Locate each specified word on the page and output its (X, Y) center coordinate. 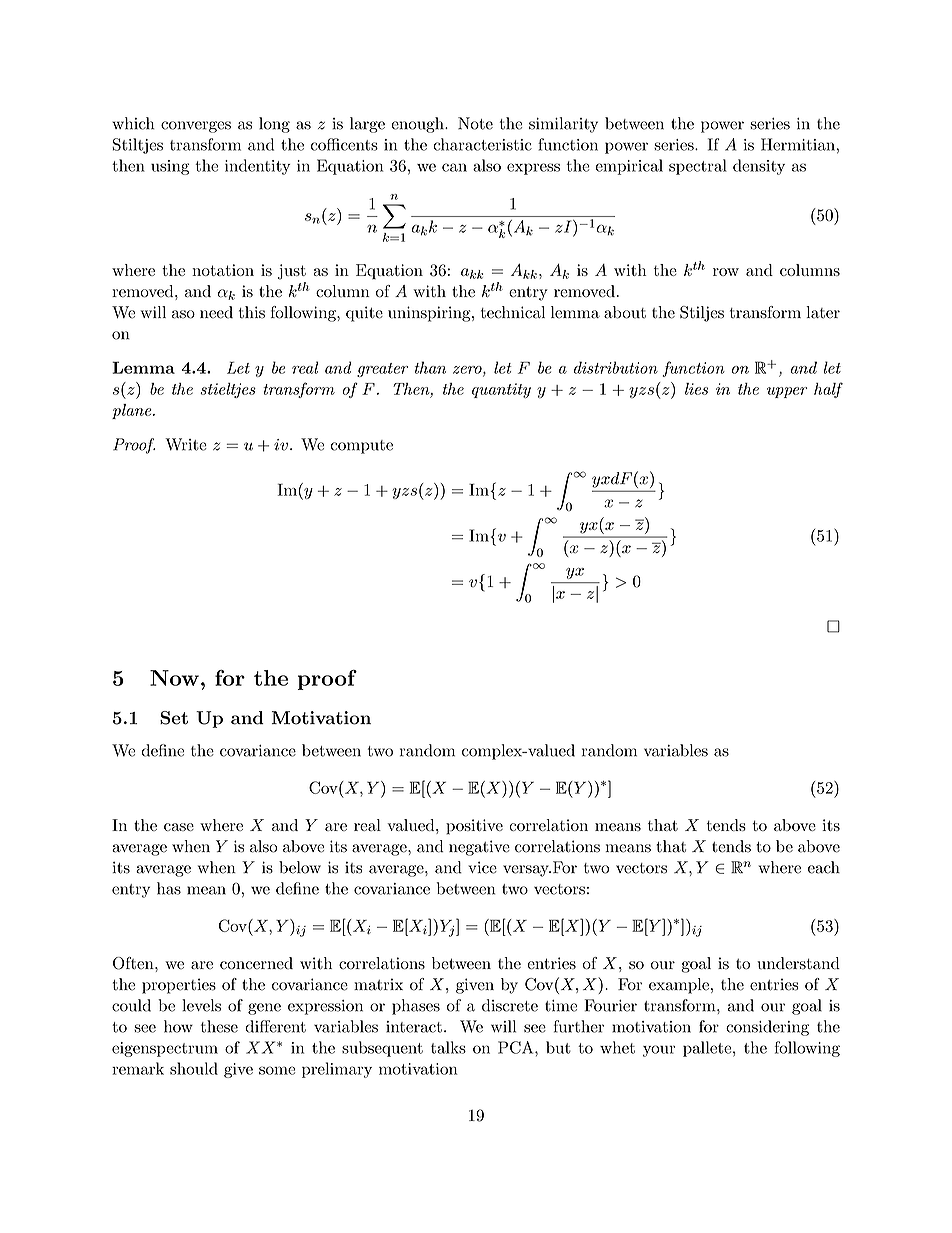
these (219, 1026)
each (824, 867)
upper (787, 392)
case (179, 827)
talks (448, 1047)
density (759, 167)
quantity (501, 390)
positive (474, 827)
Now (174, 678)
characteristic (482, 144)
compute (362, 447)
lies (696, 389)
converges (196, 127)
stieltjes (228, 390)
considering (767, 1028)
